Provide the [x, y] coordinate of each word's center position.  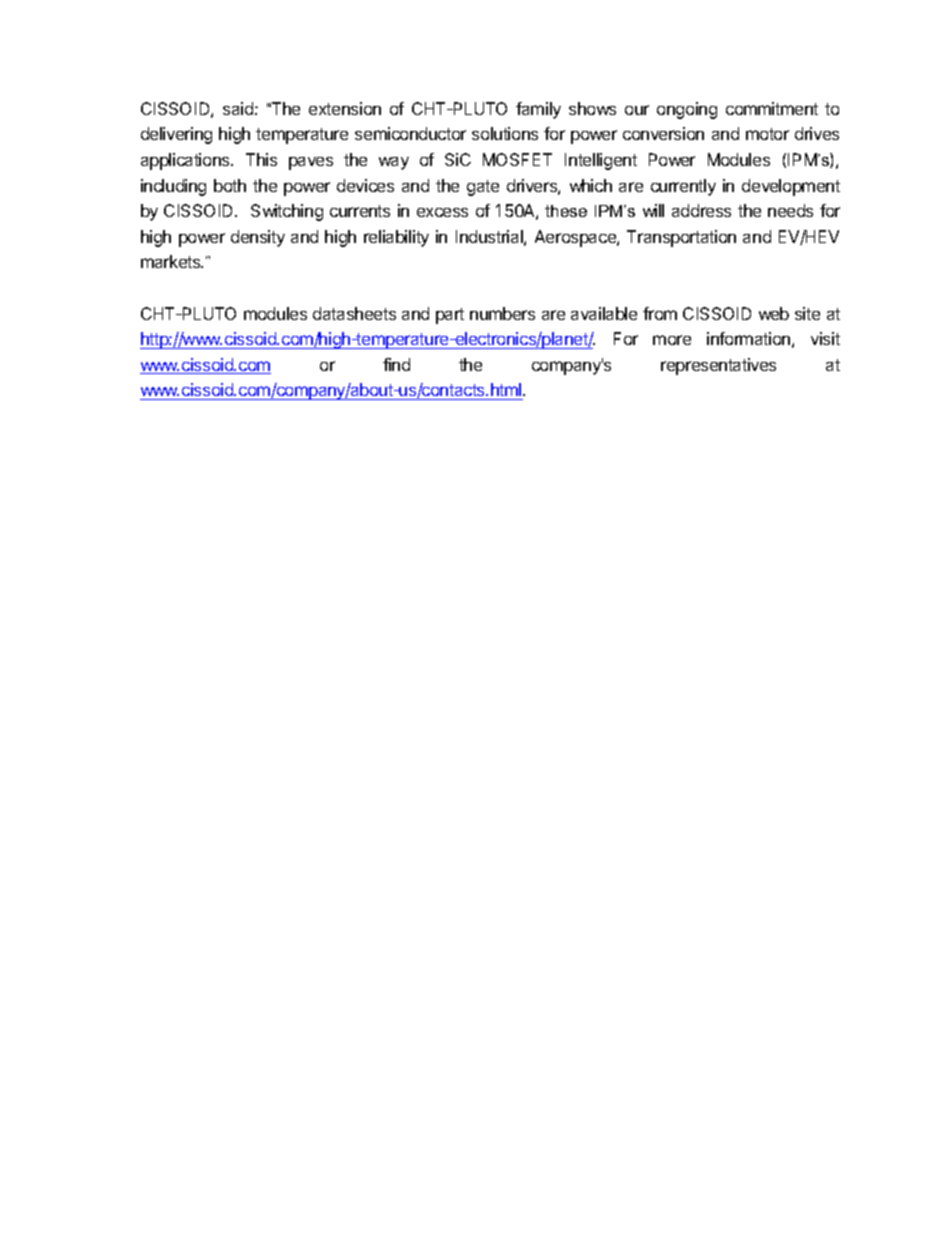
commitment [772, 108]
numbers [502, 313]
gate [483, 188]
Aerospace [576, 238]
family [538, 110]
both [230, 185]
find [396, 364]
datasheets [354, 313]
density [258, 238]
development [791, 187]
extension [345, 108]
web [774, 313]
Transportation [681, 238]
